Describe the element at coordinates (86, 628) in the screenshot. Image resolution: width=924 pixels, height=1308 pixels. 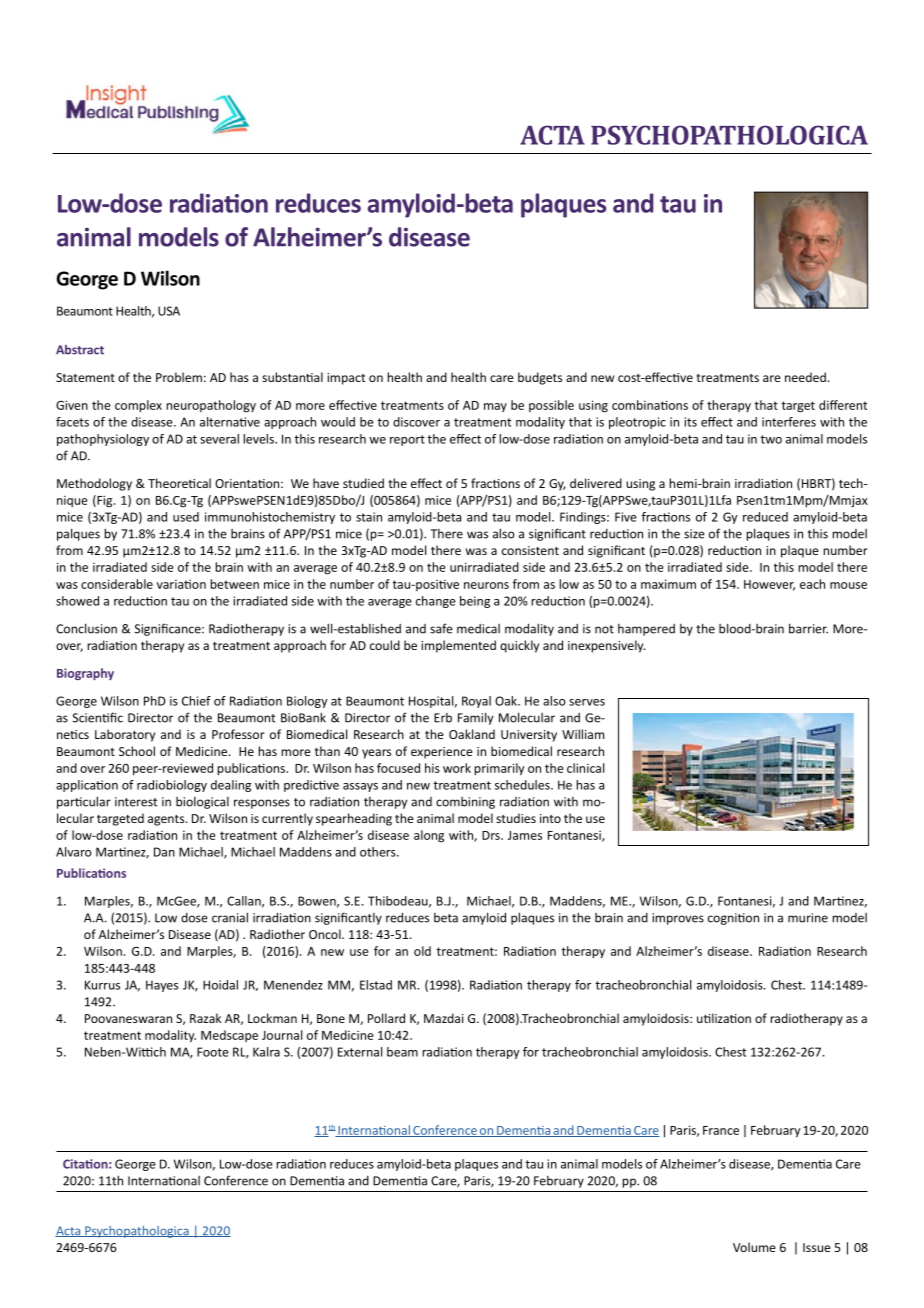
I see `Conclusion` at that location.
